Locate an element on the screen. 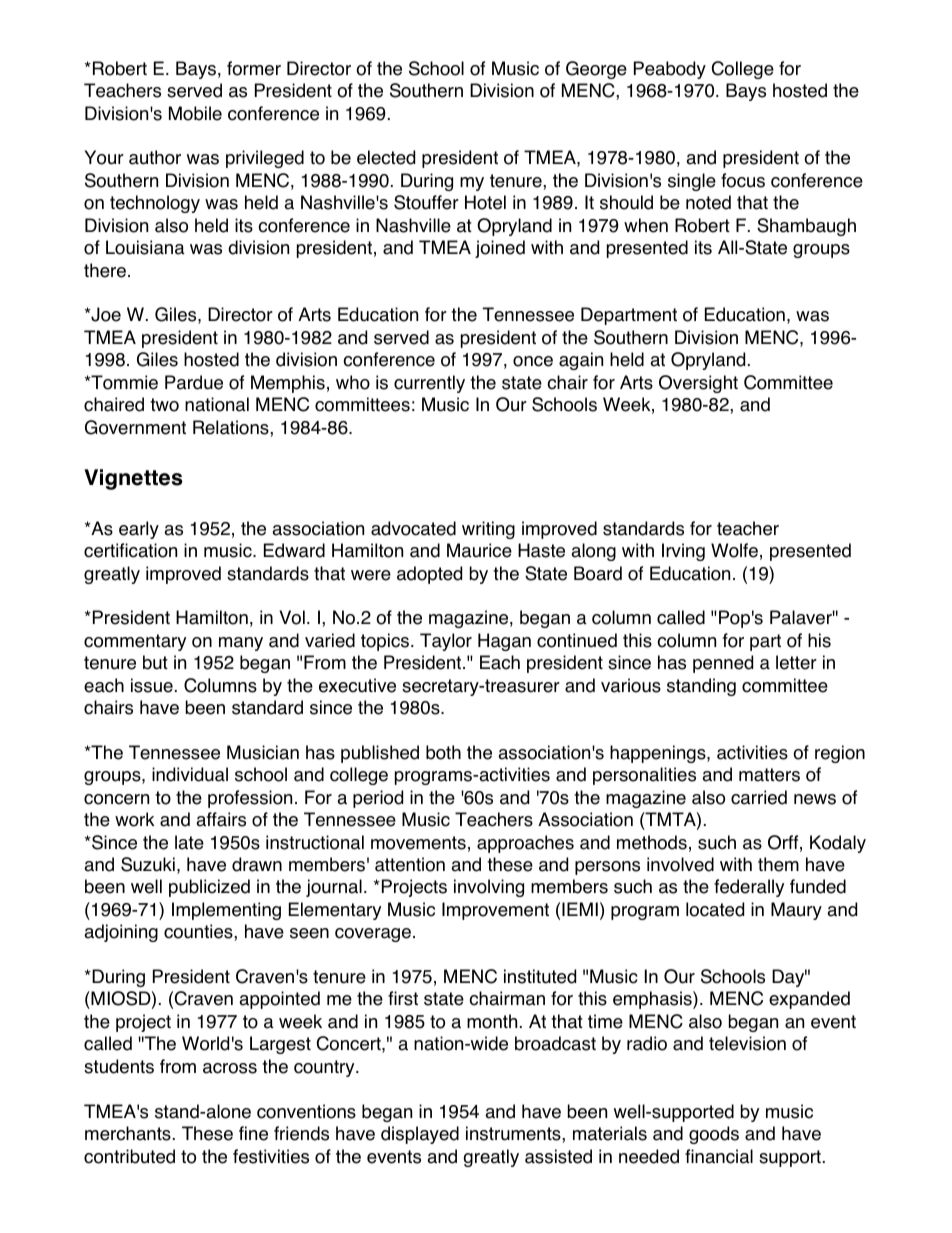  currently is located at coordinates (429, 384).
